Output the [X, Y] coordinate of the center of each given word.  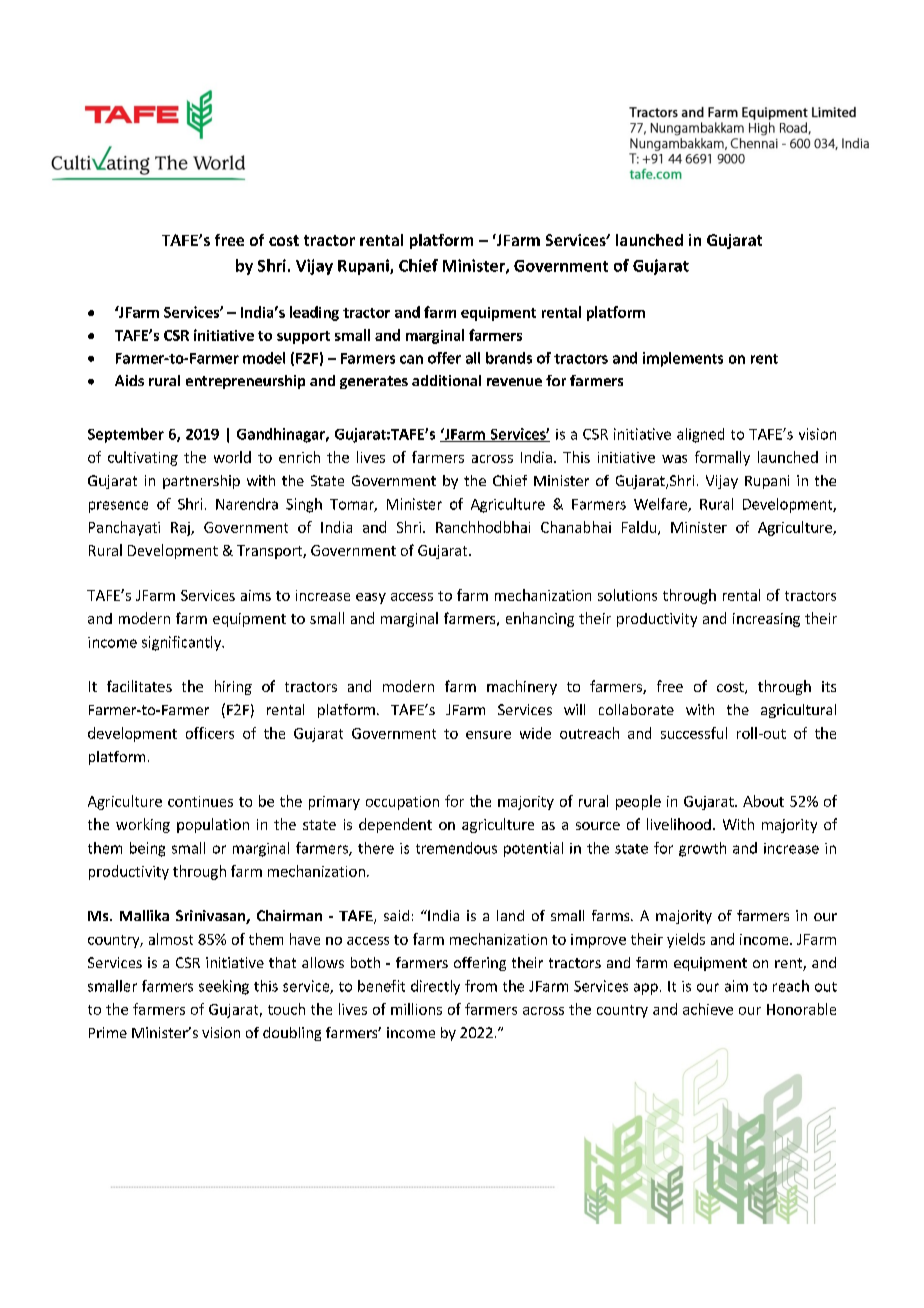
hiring [233, 687]
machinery [522, 687]
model [264, 358]
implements [683, 359]
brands [509, 358]
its [829, 686]
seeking [224, 987]
